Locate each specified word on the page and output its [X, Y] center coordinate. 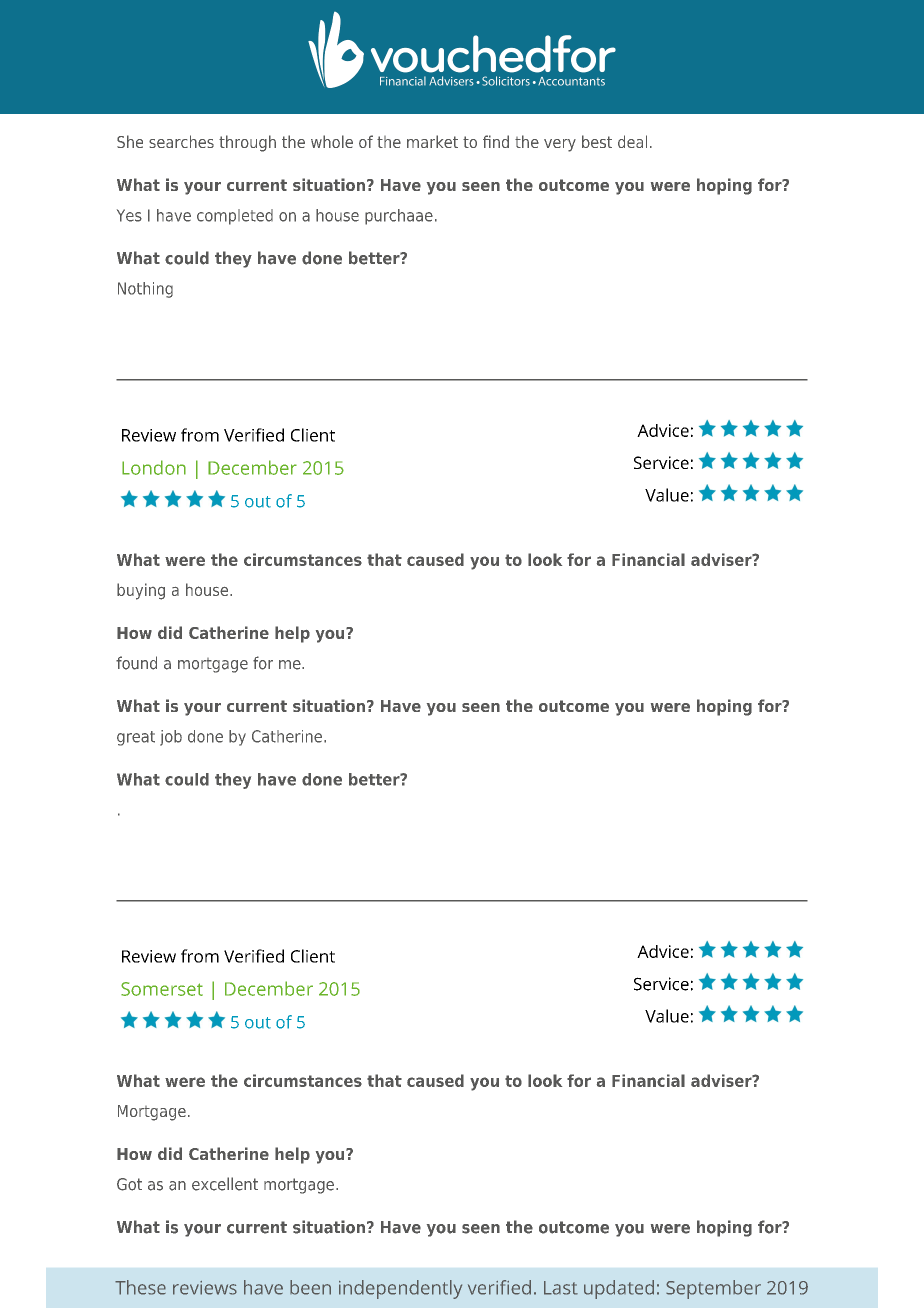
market [432, 141]
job [171, 738]
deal [632, 141]
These [140, 1287]
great [136, 738]
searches [181, 141]
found [136, 663]
